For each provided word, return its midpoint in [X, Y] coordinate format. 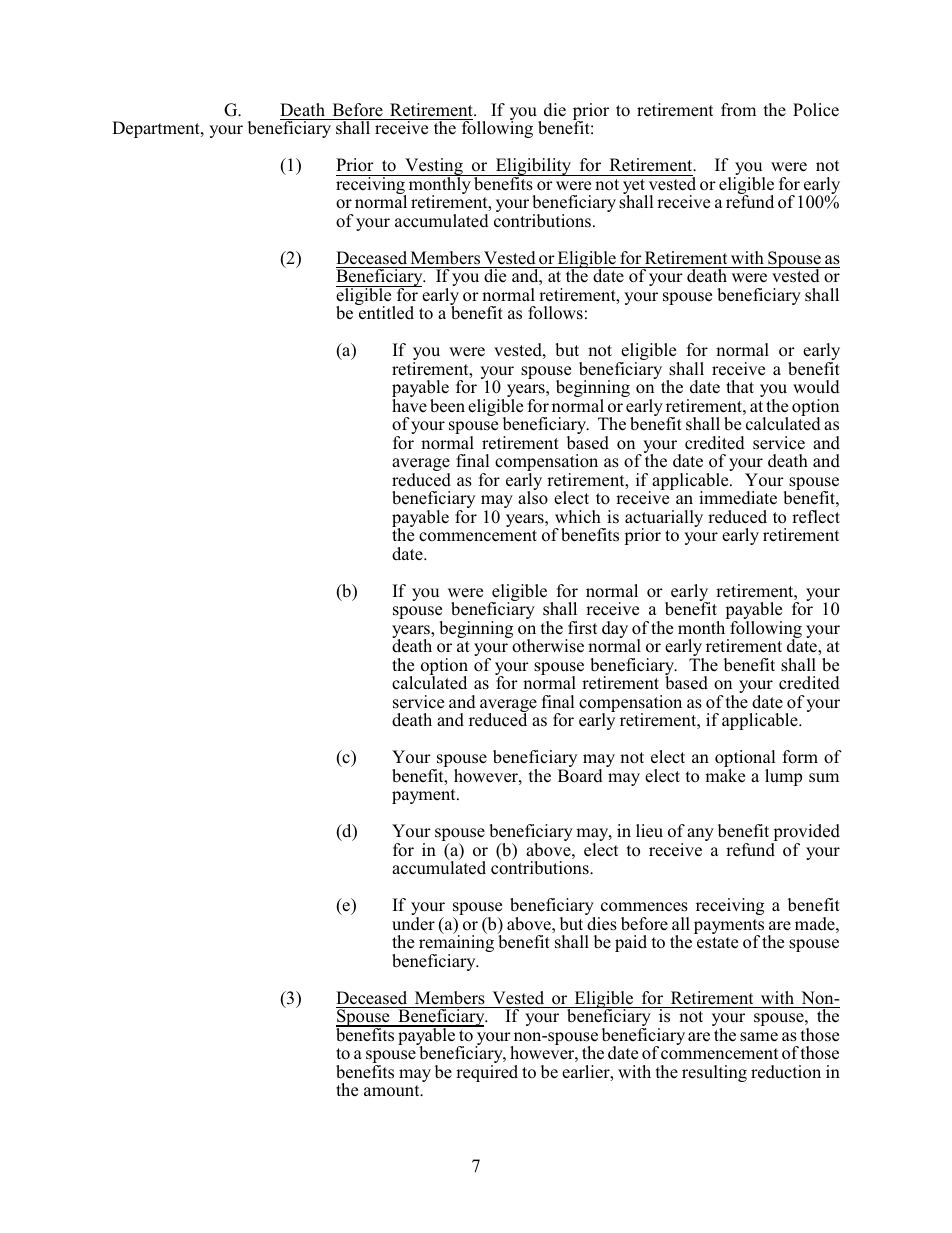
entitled [385, 312]
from [738, 110]
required [487, 1073]
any [700, 834]
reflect [816, 517]
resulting [714, 1073]
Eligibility [533, 168]
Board [580, 776]
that [740, 386]
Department [157, 129]
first [582, 628]
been [447, 406]
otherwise [547, 645]
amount [393, 1090]
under [413, 924]
